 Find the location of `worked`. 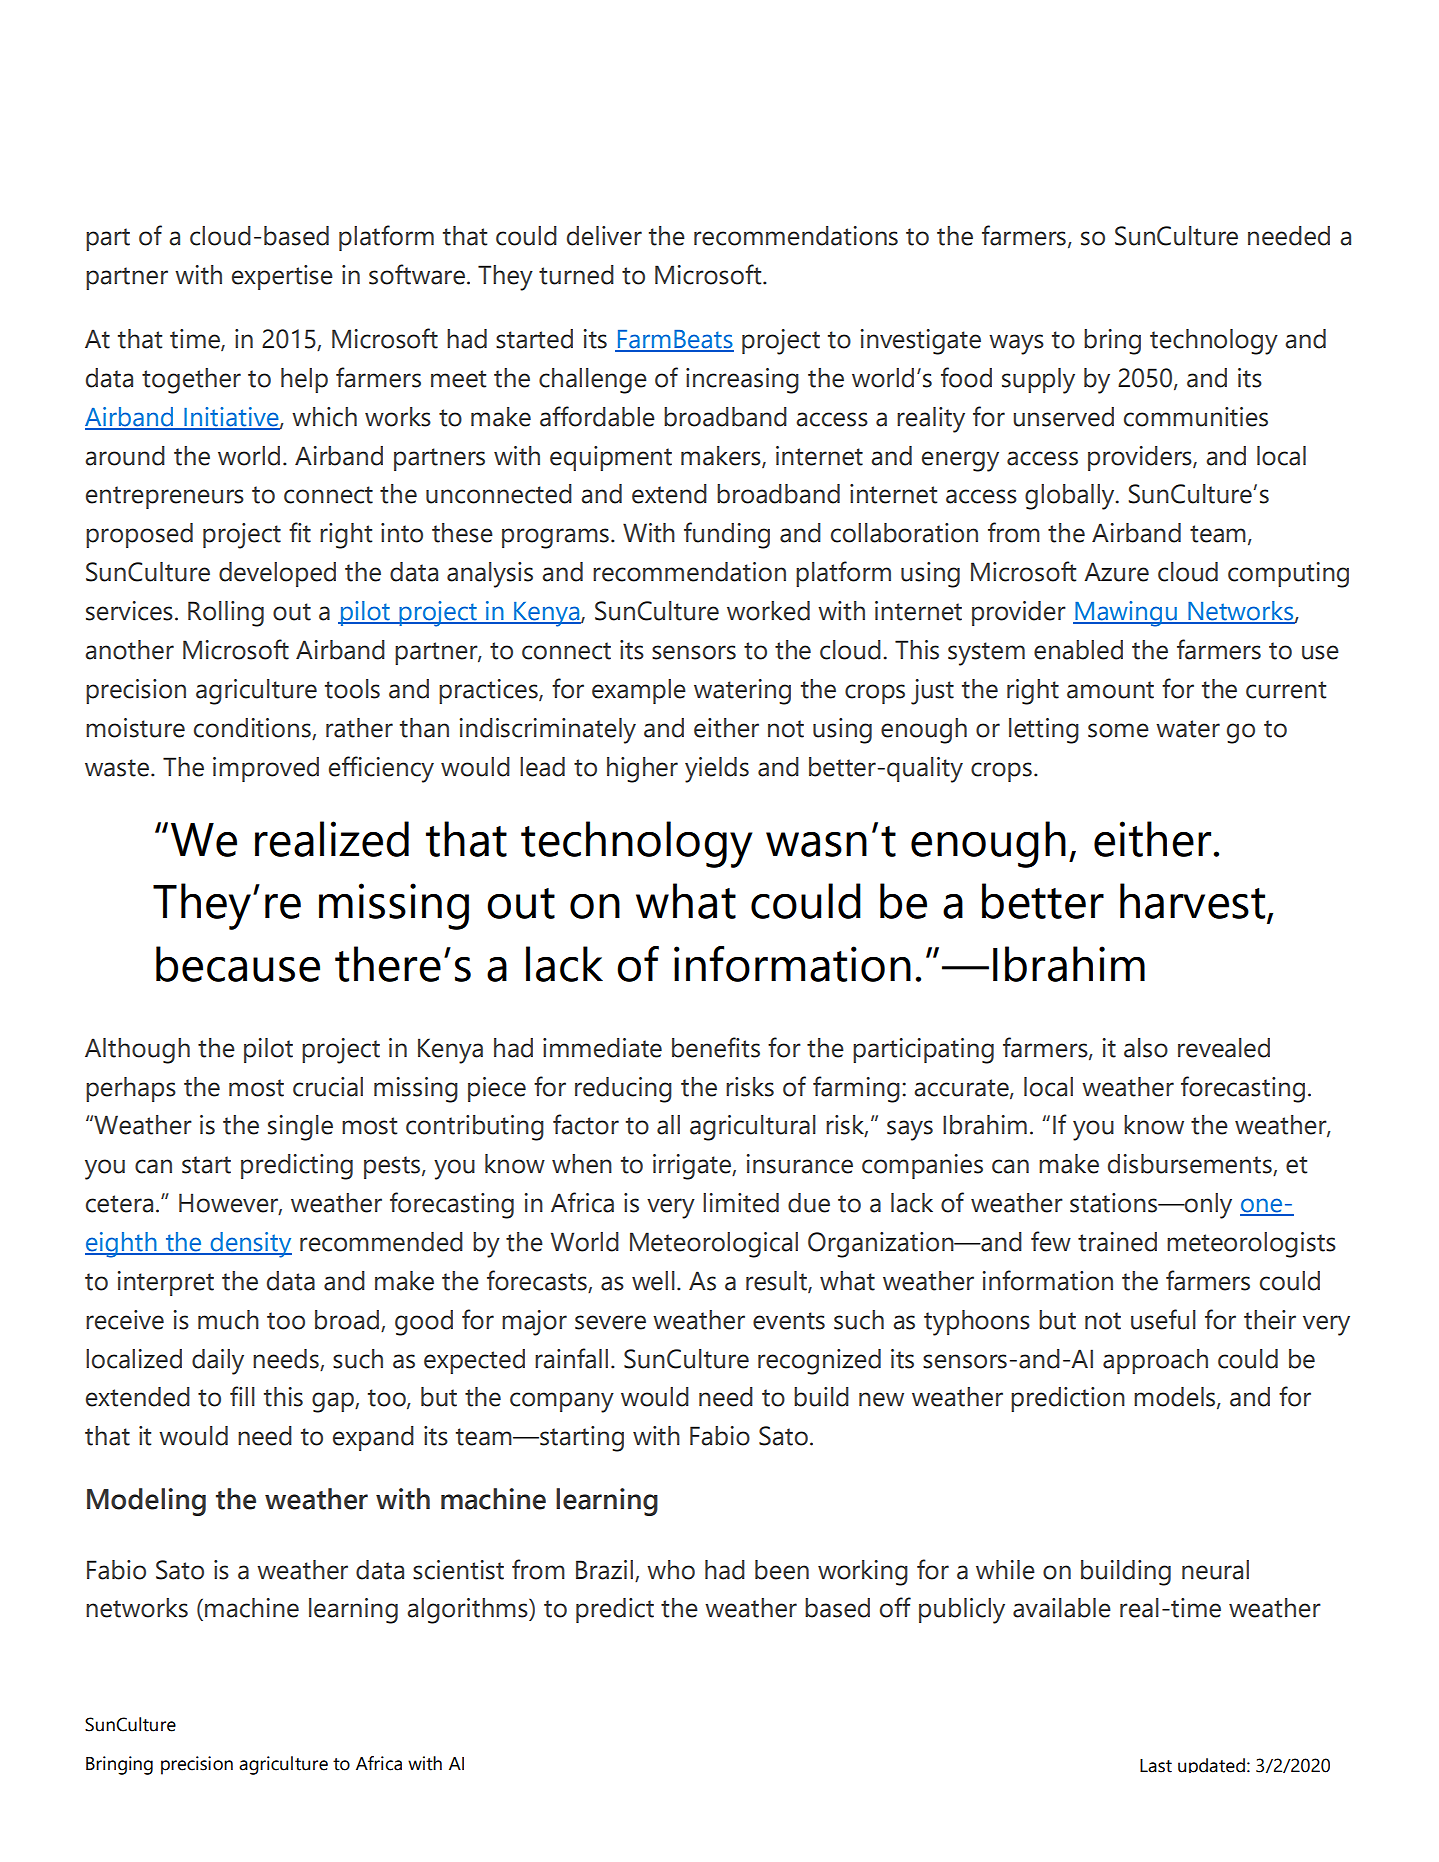

worked is located at coordinates (768, 611).
